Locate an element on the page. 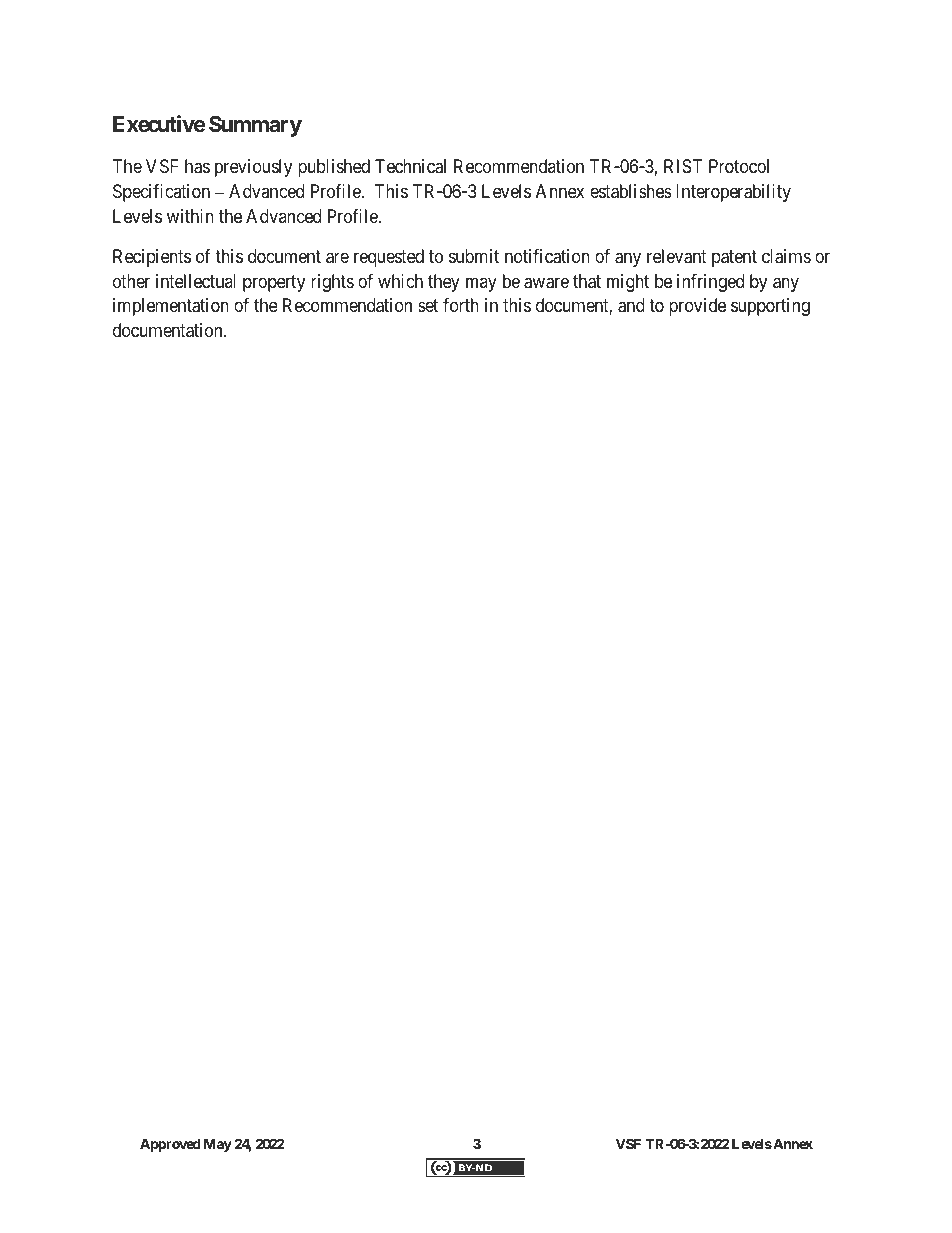 The width and height of the document is (952, 1233). other is located at coordinates (131, 281).
